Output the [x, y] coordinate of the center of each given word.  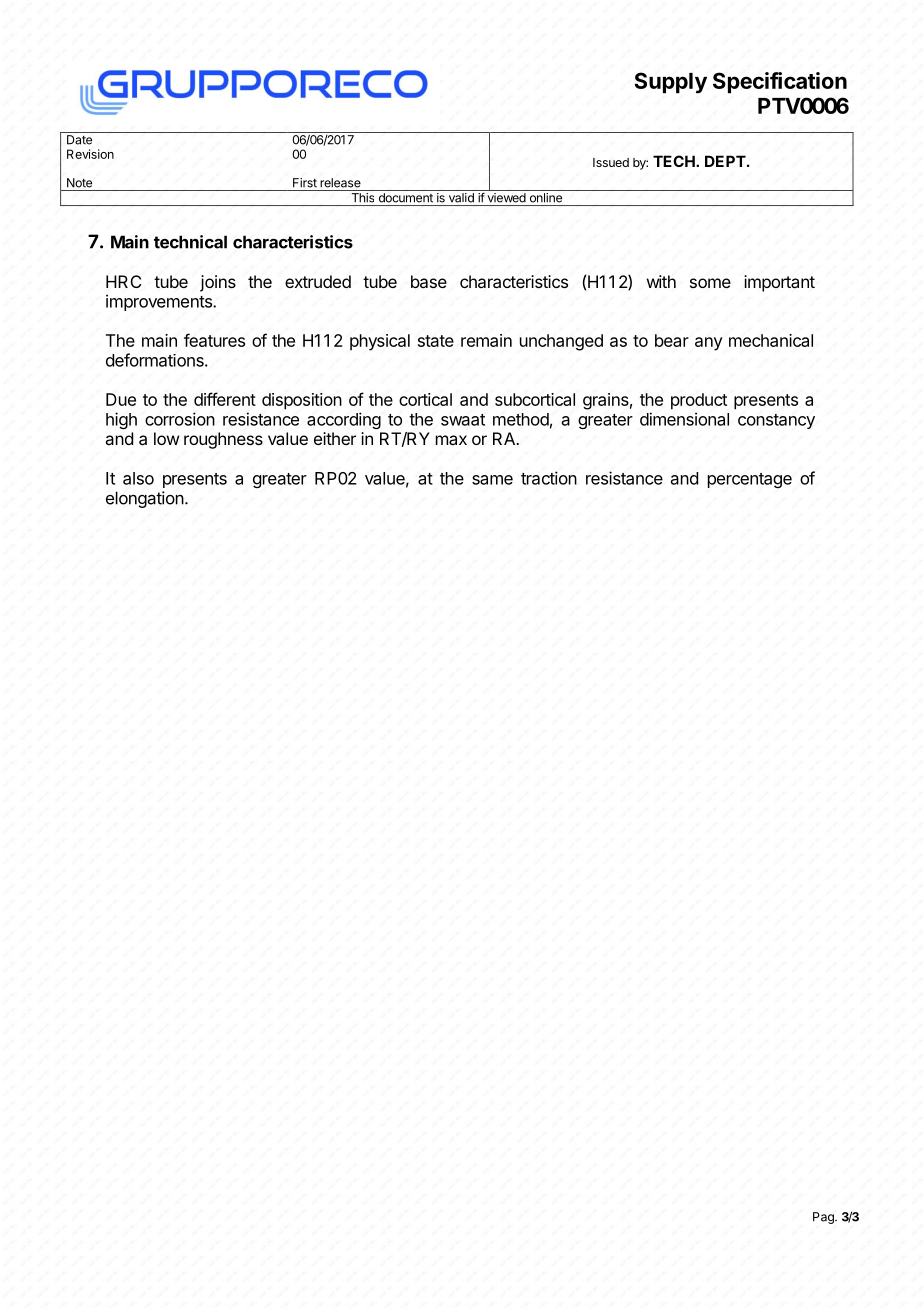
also [138, 478]
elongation [145, 499]
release [340, 183]
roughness [223, 440]
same [492, 480]
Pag [824, 1218]
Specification [780, 83]
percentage [750, 480]
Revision [90, 154]
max [451, 440]
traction [549, 478]
